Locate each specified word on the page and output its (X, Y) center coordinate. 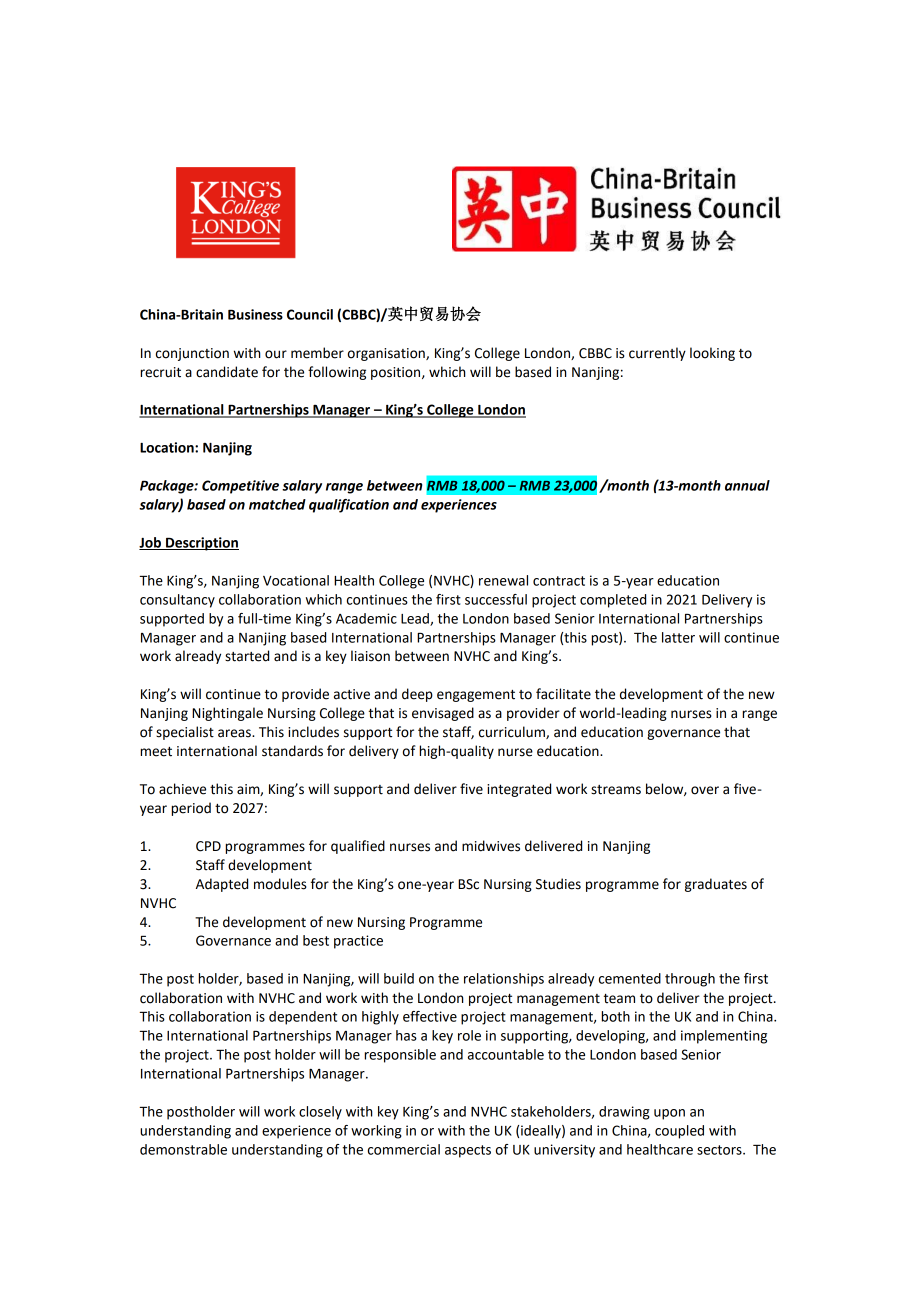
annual (747, 485)
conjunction (192, 354)
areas (235, 733)
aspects (468, 1151)
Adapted (222, 885)
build (399, 978)
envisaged (443, 714)
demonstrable (183, 1149)
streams (616, 790)
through (690, 980)
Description (201, 544)
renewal (503, 580)
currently (657, 354)
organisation (387, 354)
